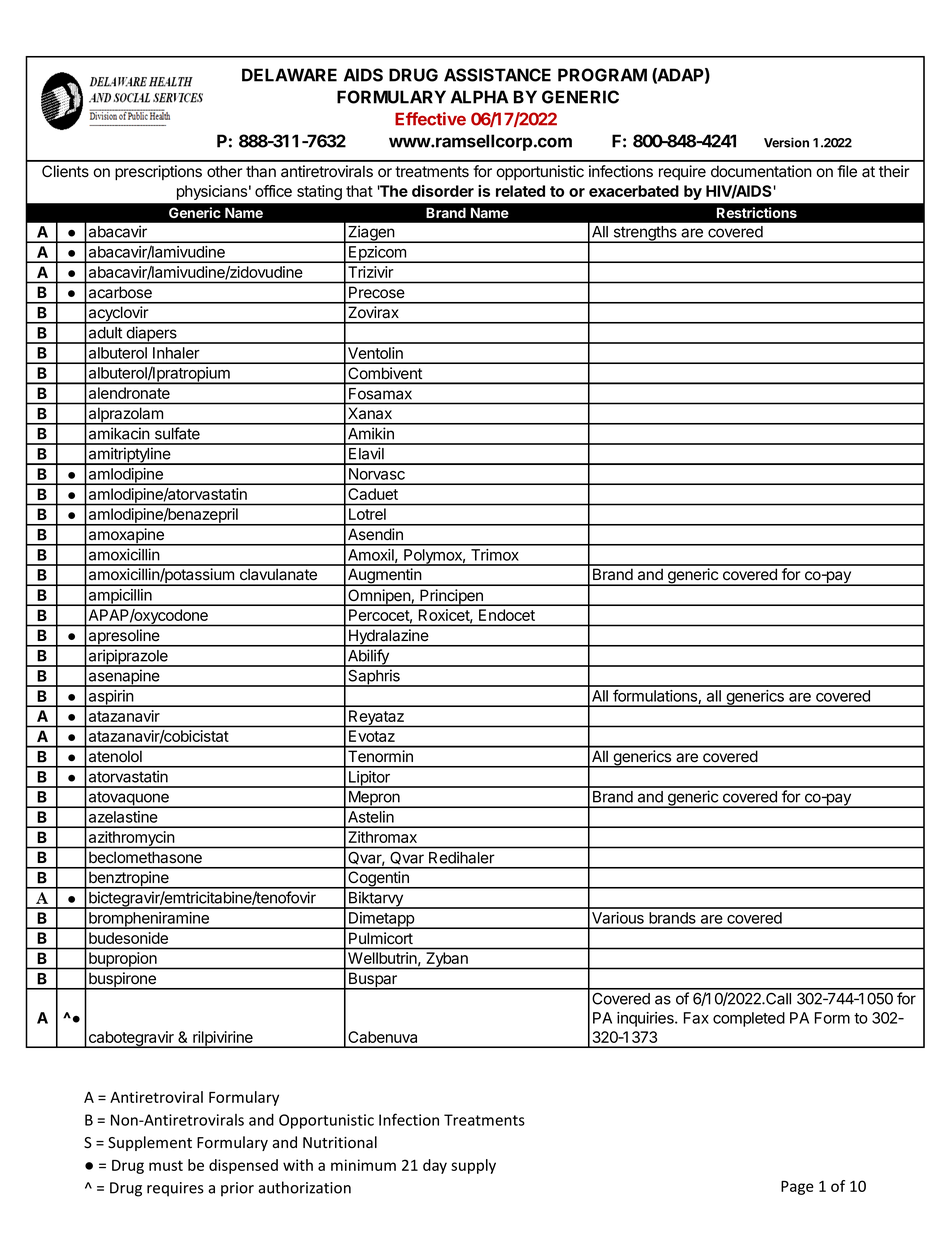 This document has width=952, height=1233. Describe the element at coordinates (166, 1165) in the document. I see `must` at that location.
